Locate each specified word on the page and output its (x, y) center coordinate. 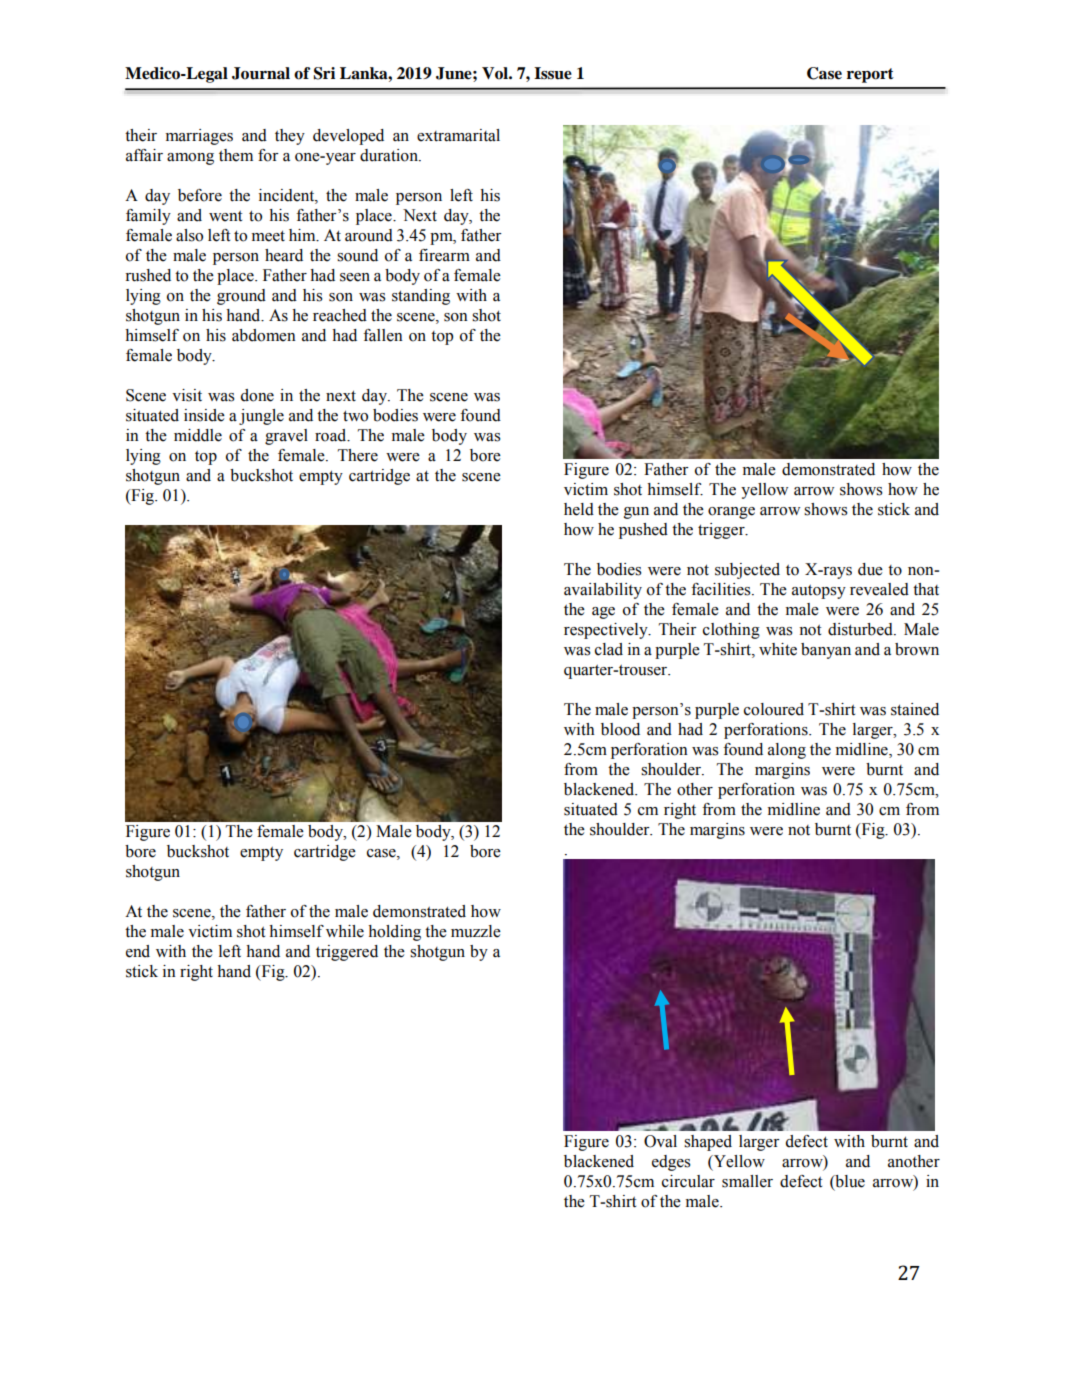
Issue (553, 73)
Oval (660, 1141)
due (870, 569)
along (787, 751)
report (870, 75)
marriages (199, 137)
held (579, 509)
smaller (747, 1181)
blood (620, 729)
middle (198, 435)
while (345, 931)
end (138, 951)
